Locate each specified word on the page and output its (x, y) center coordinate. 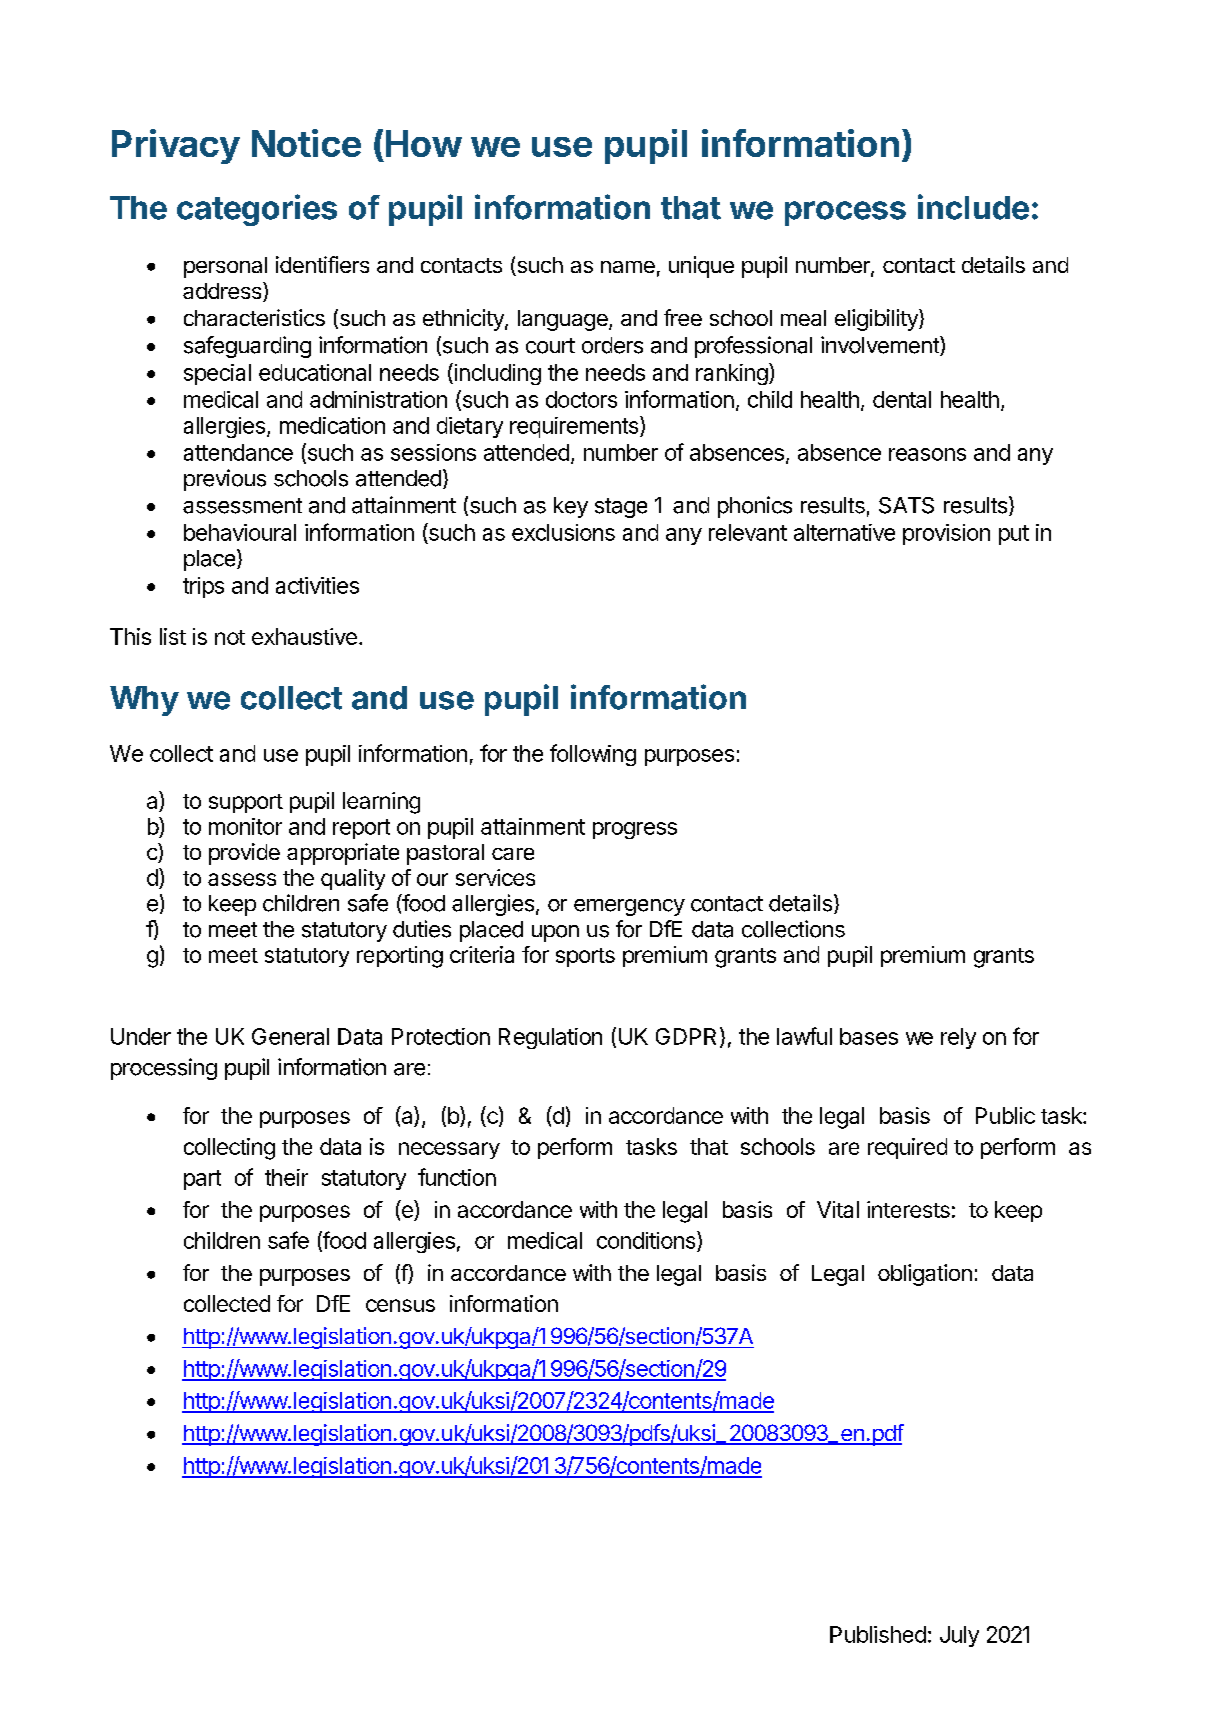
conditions (647, 1240)
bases (869, 1036)
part (202, 1180)
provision (946, 534)
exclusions (563, 532)
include (973, 207)
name (628, 267)
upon (555, 933)
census (400, 1305)
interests (908, 1209)
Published (878, 1634)
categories (257, 210)
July (959, 1636)
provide (244, 854)
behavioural (240, 532)
